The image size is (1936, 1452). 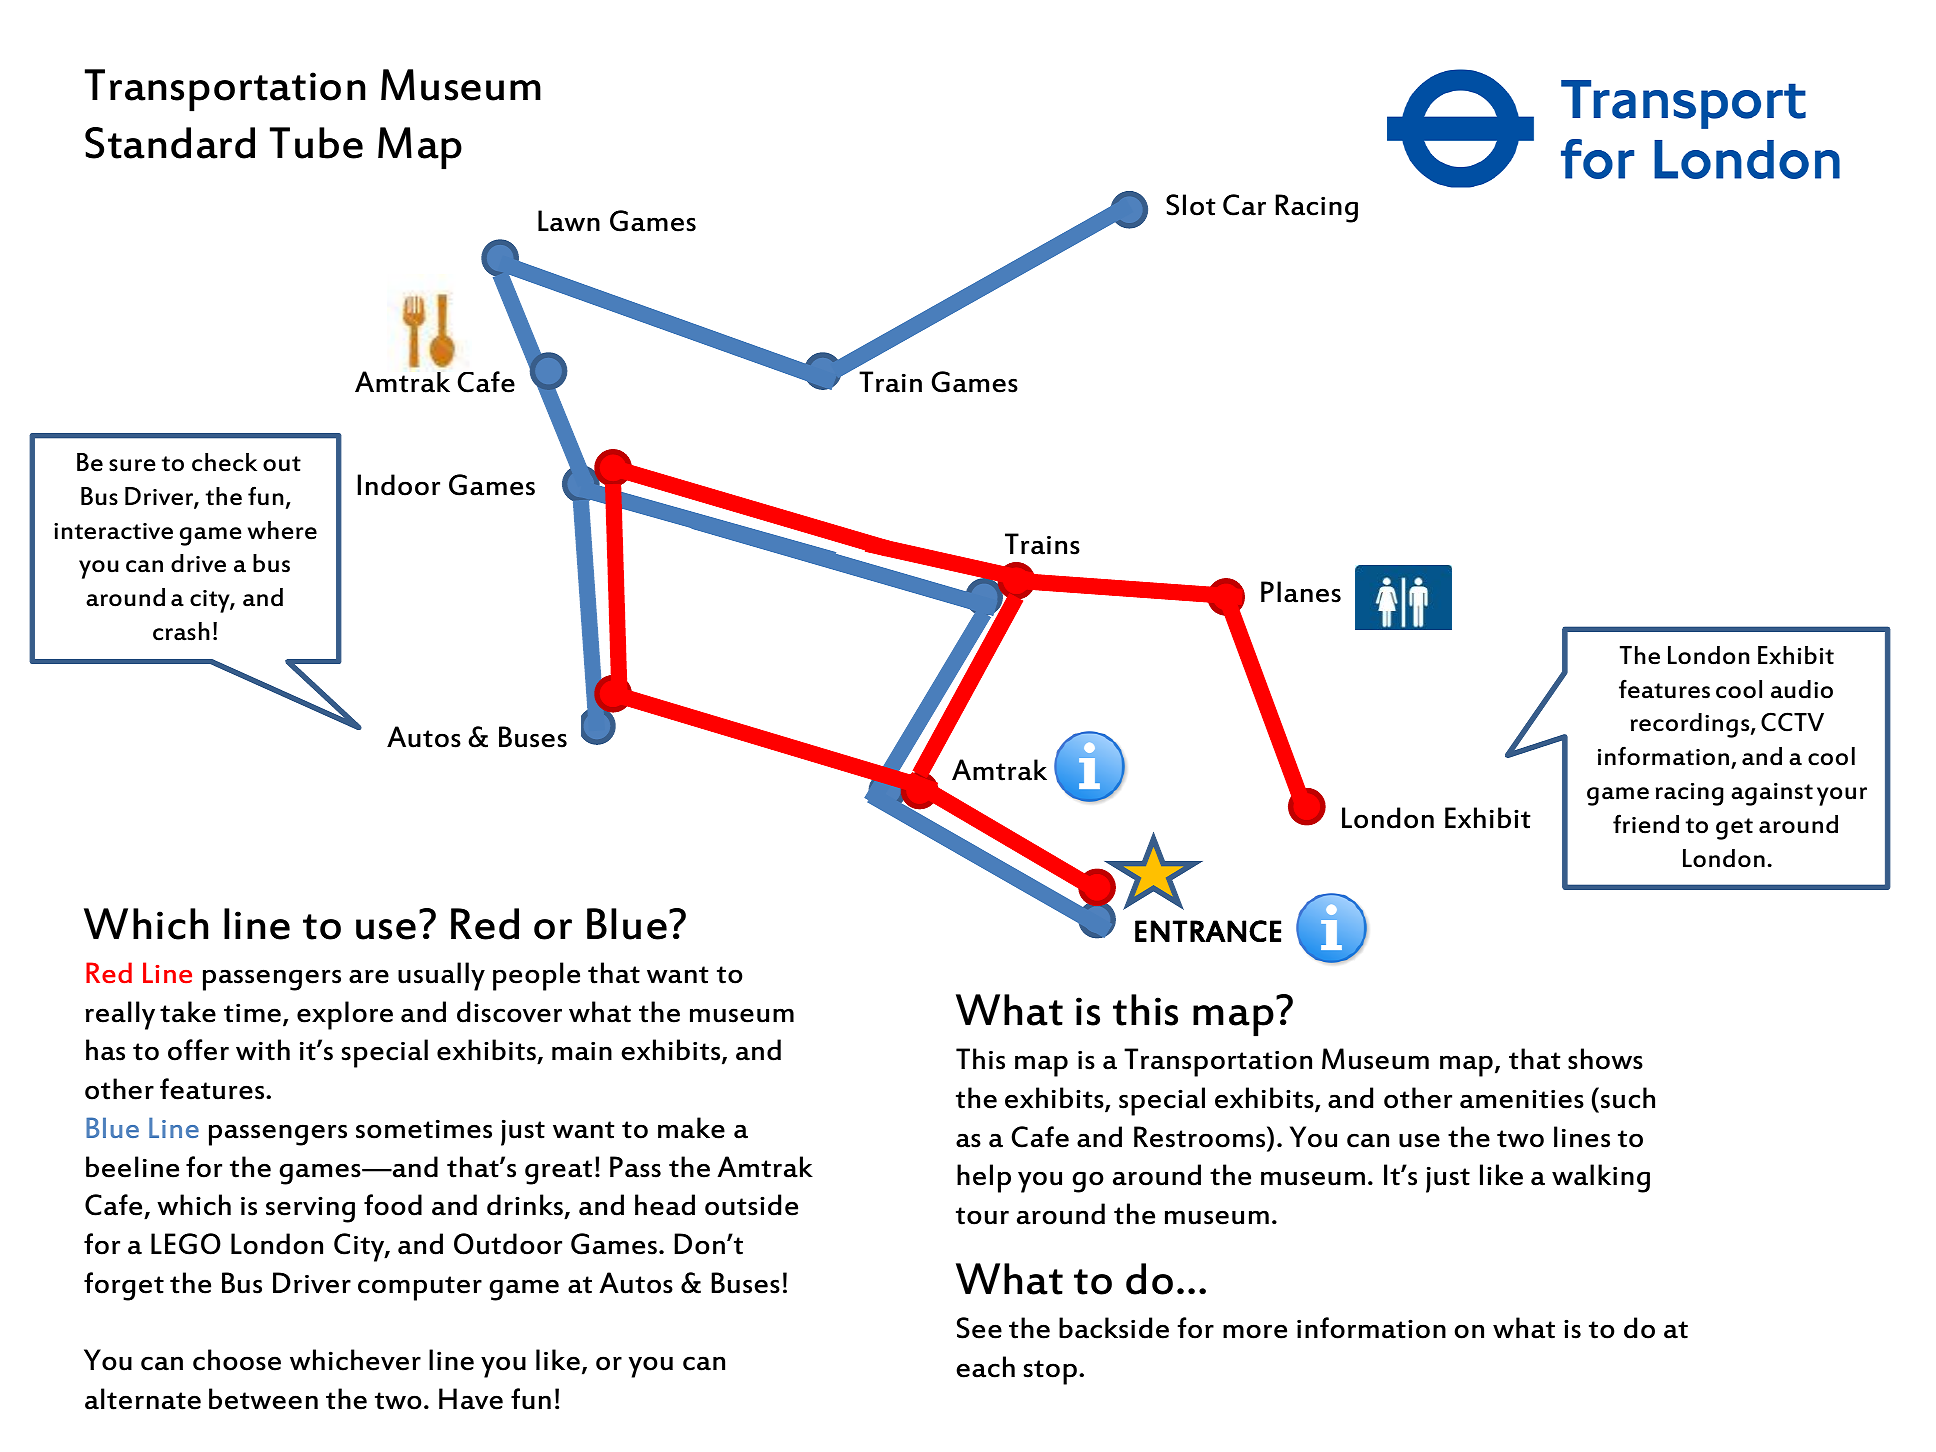 What do you see at coordinates (1646, 824) in the page?
I see `friend` at bounding box center [1646, 824].
